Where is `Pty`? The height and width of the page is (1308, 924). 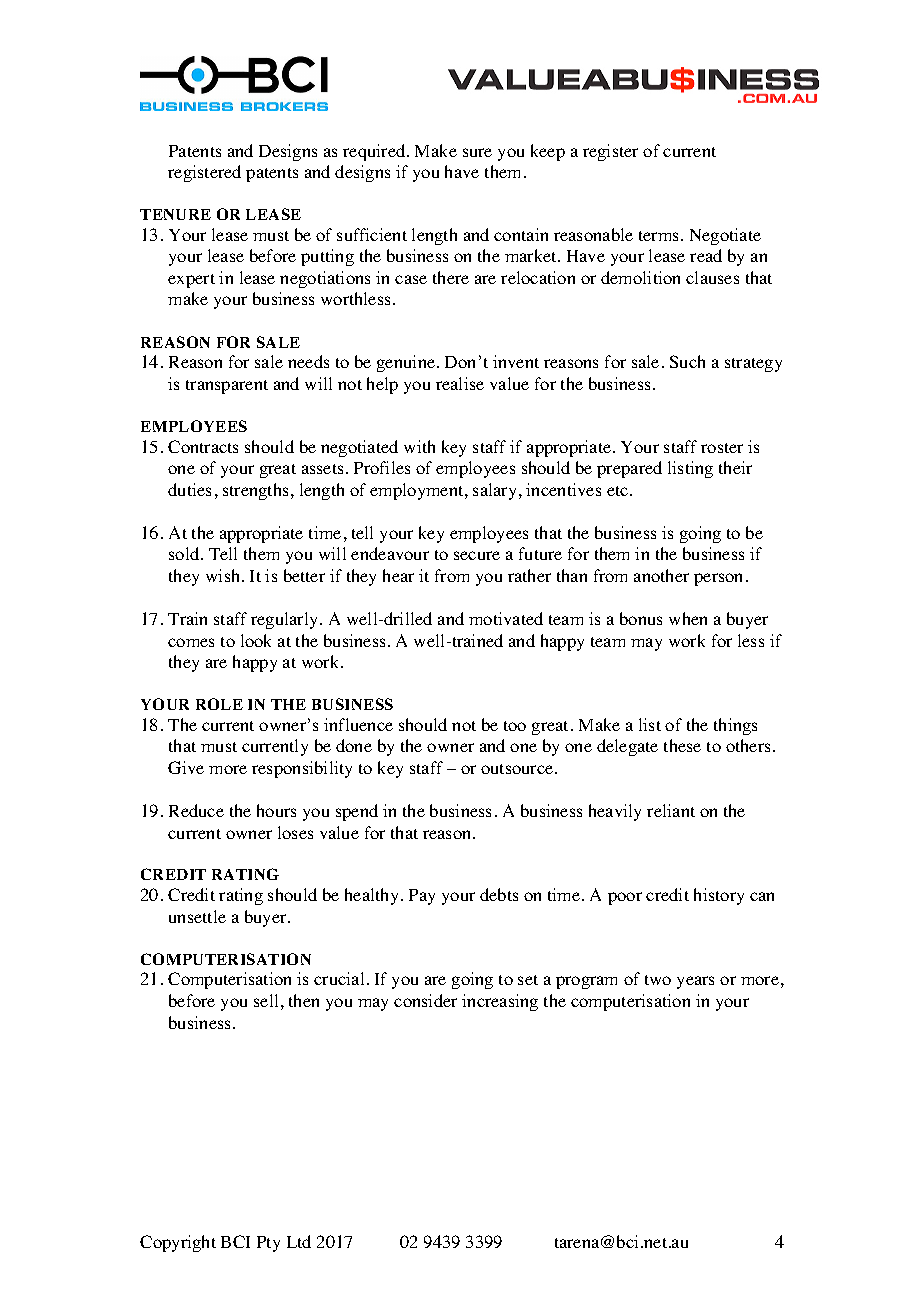 Pty is located at coordinates (268, 1244).
